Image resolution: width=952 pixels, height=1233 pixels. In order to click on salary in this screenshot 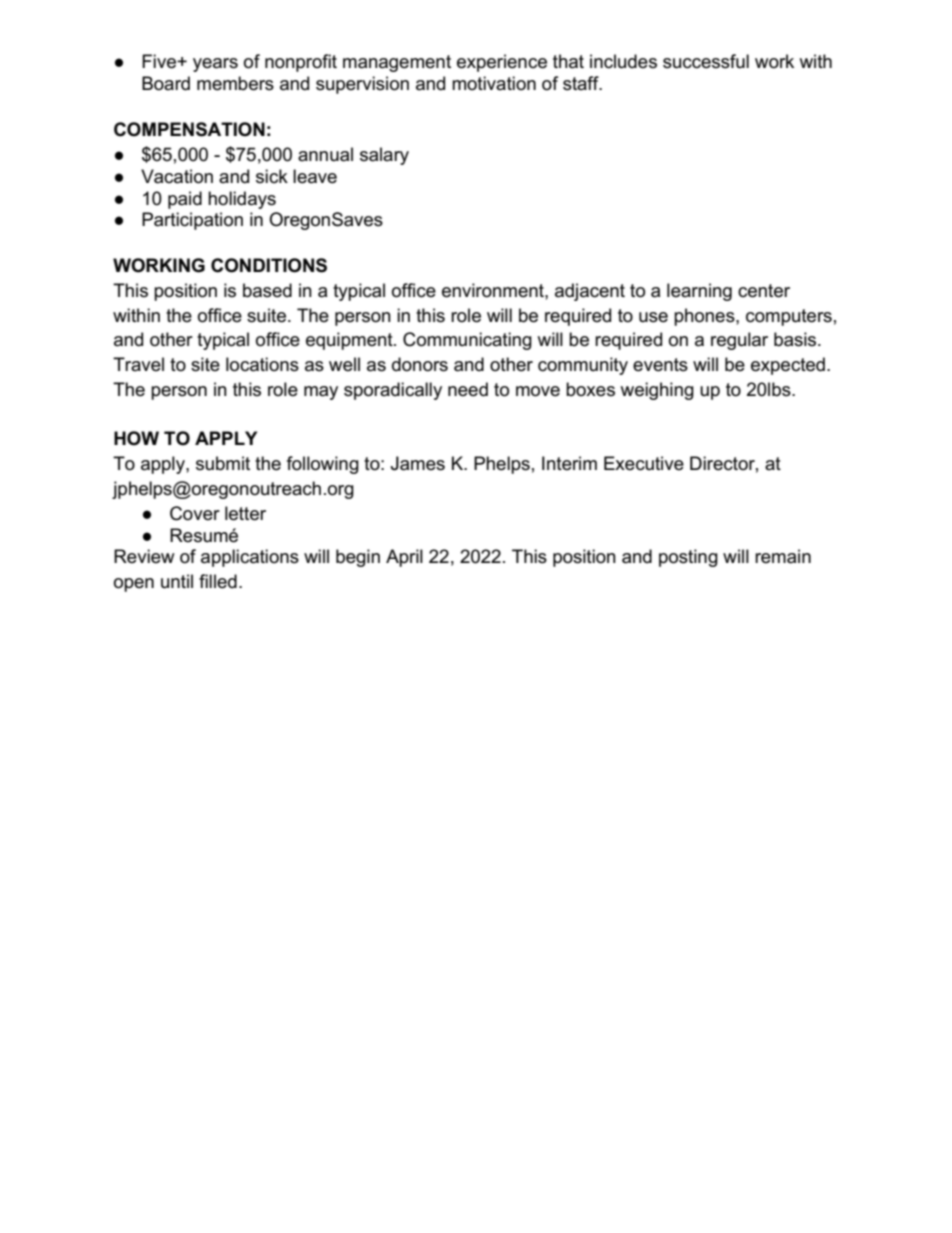, I will do `click(384, 156)`.
